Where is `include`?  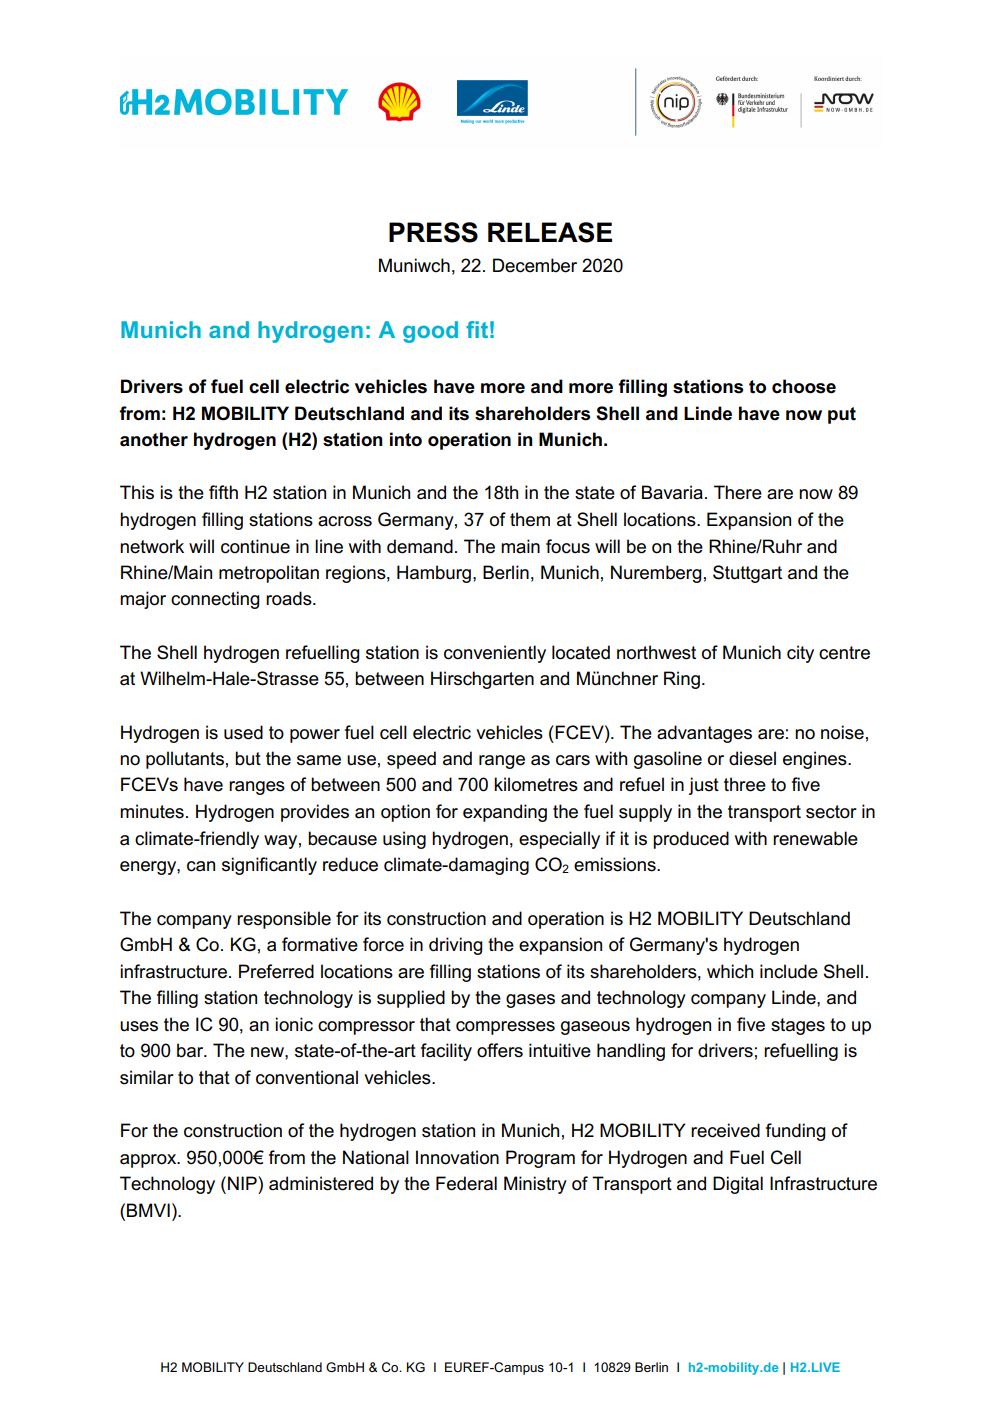
include is located at coordinates (789, 971).
